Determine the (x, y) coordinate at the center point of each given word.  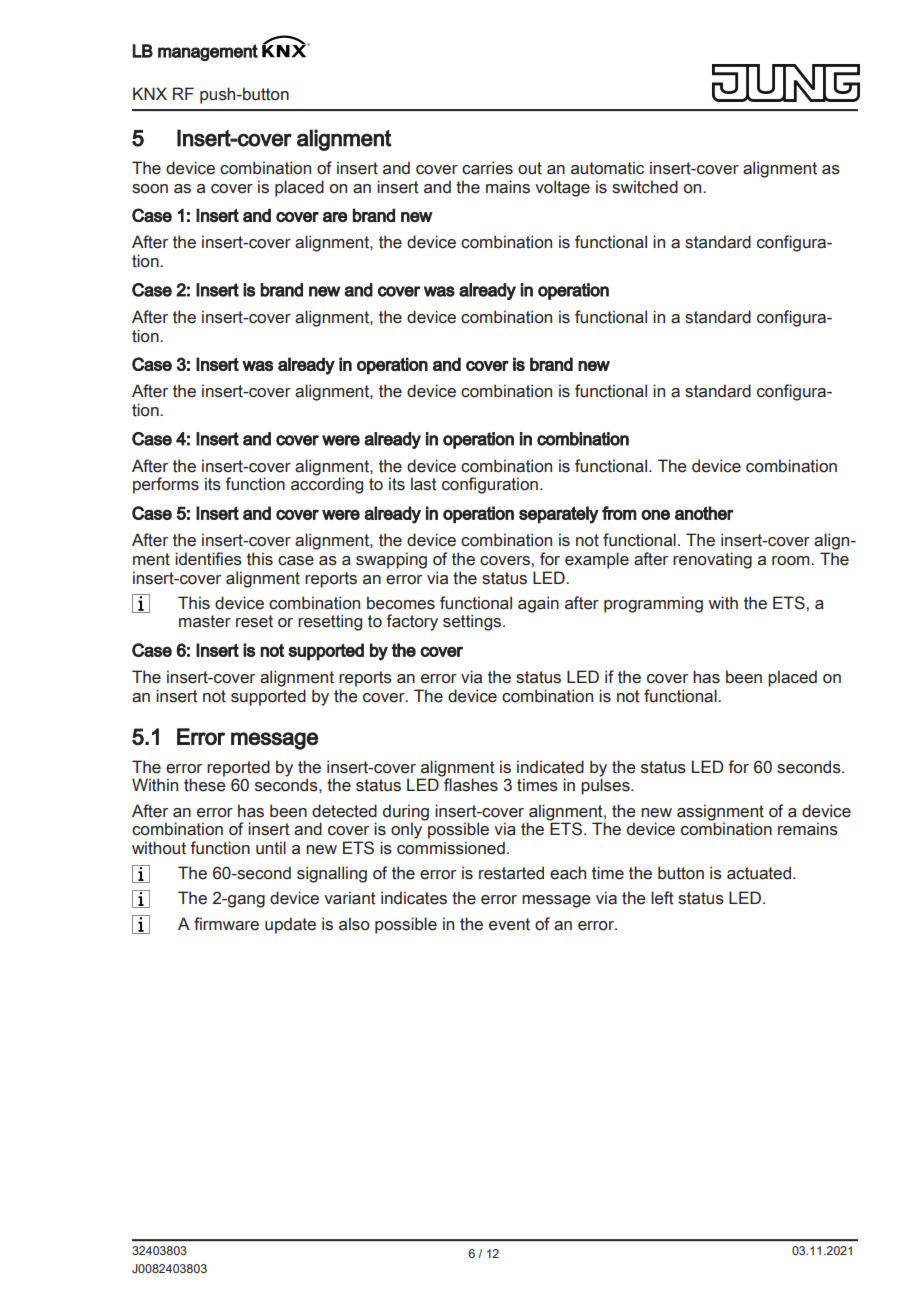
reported (238, 769)
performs (166, 485)
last (424, 484)
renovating (712, 560)
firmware (226, 924)
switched (645, 187)
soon (150, 189)
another (704, 513)
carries (487, 168)
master (205, 621)
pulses (606, 786)
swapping (391, 560)
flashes (470, 784)
